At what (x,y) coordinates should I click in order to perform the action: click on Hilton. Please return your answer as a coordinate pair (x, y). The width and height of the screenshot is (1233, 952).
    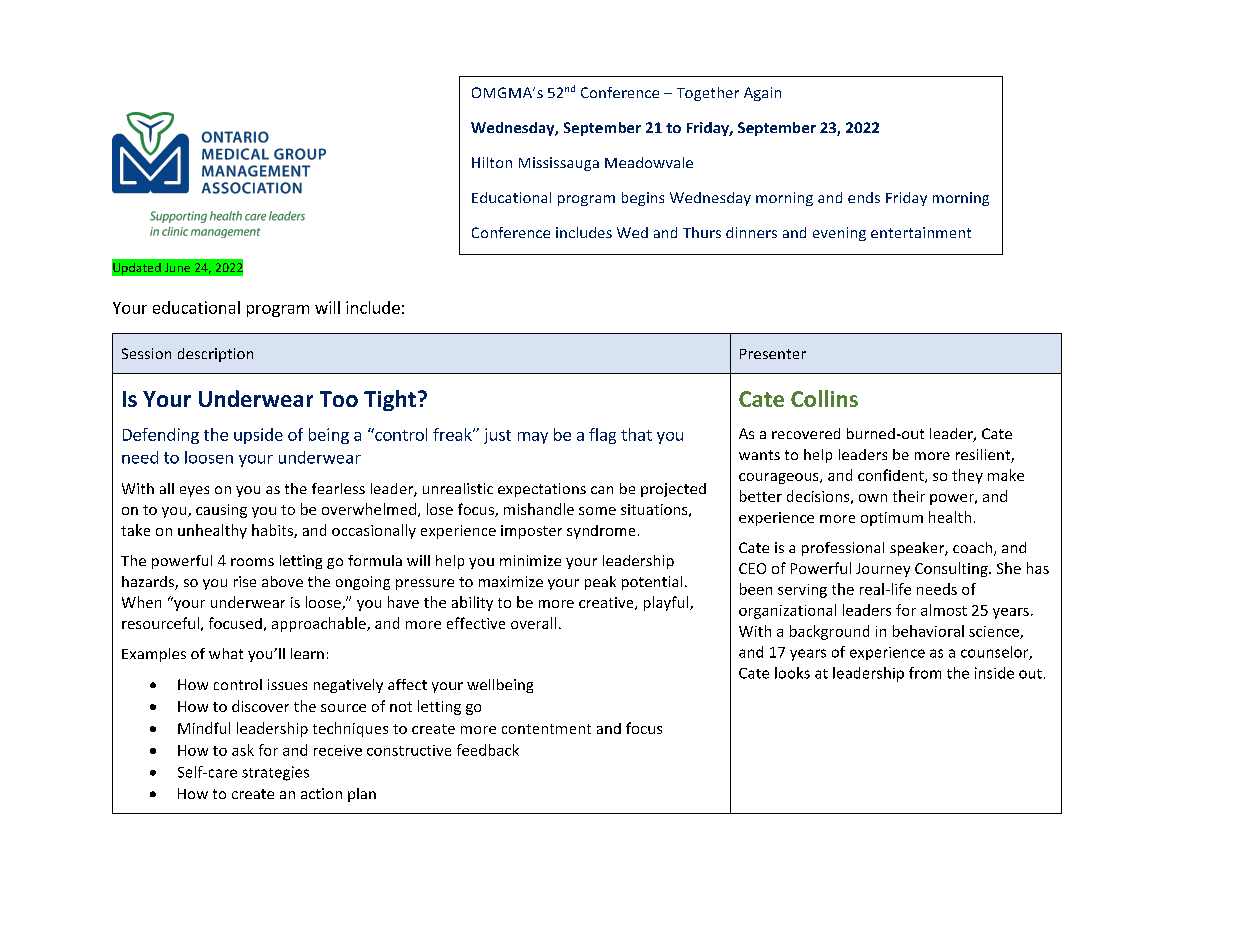
    Looking at the image, I should click on (492, 162).
